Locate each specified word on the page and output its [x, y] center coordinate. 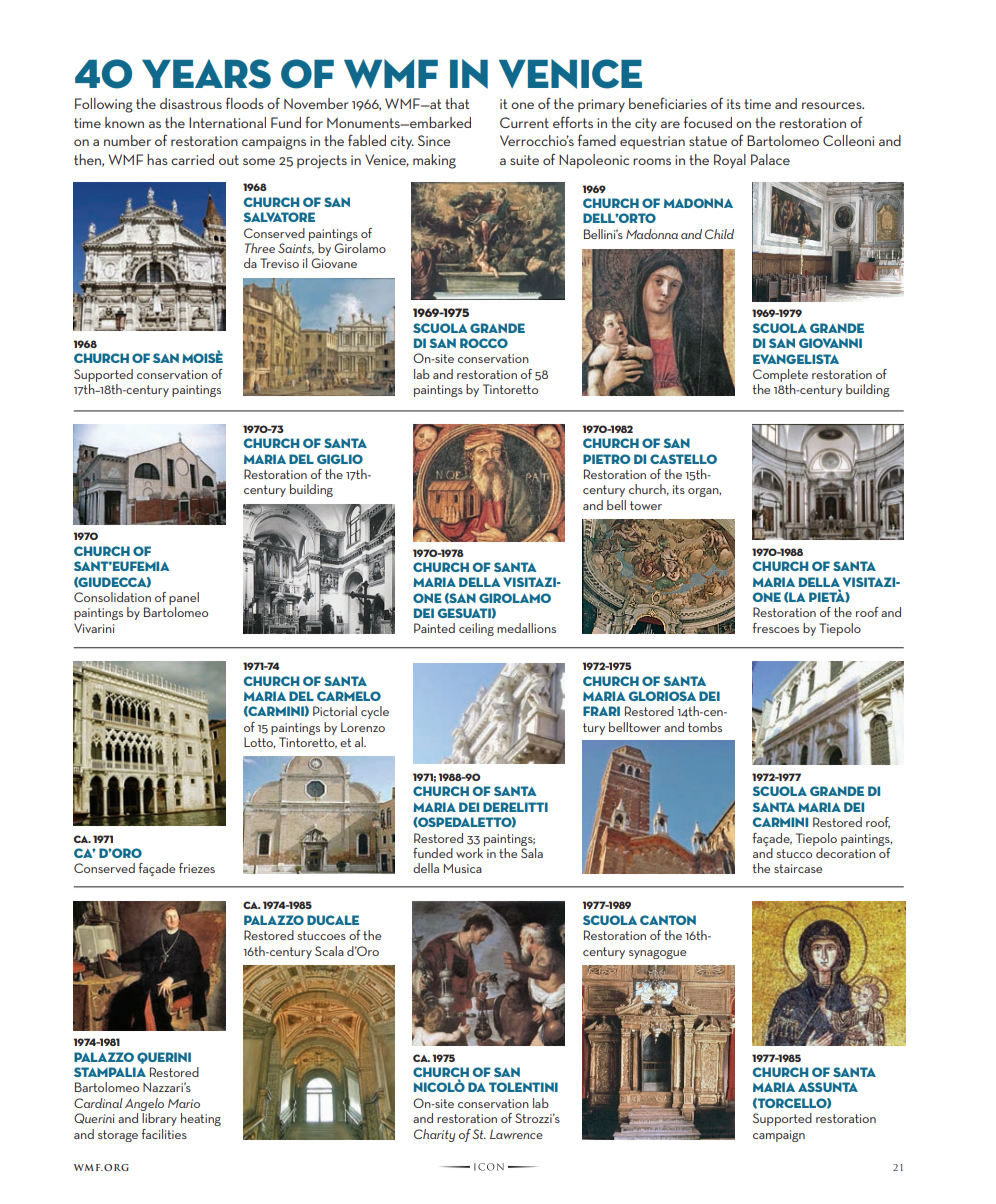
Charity [434, 1135]
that [457, 103]
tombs [705, 727]
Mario [184, 1103]
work [469, 853]
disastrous [191, 103]
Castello [683, 459]
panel [184, 598]
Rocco [484, 343]
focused [708, 122]
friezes [197, 868]
